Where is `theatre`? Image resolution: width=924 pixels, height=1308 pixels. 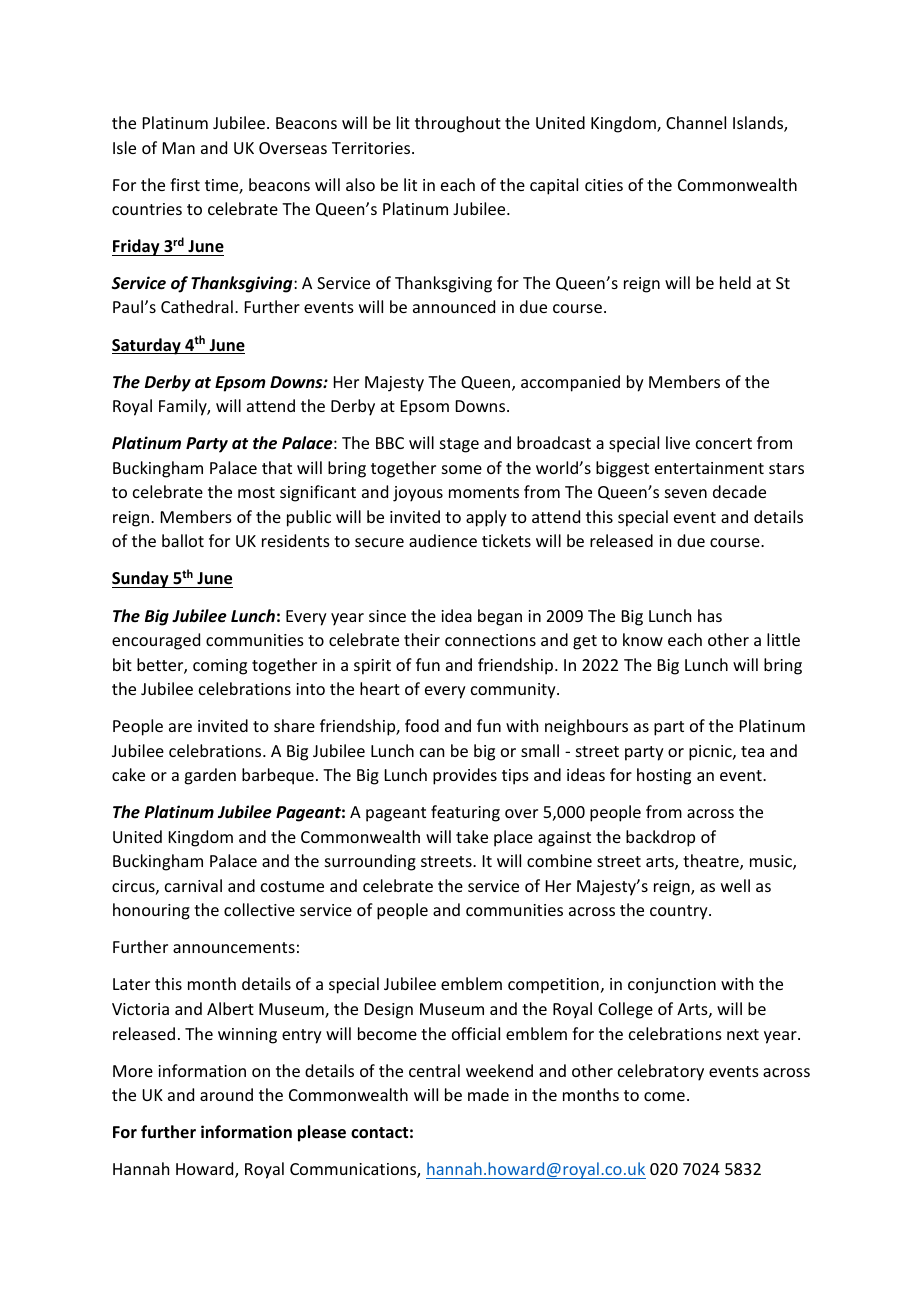
theatre is located at coordinates (712, 862).
